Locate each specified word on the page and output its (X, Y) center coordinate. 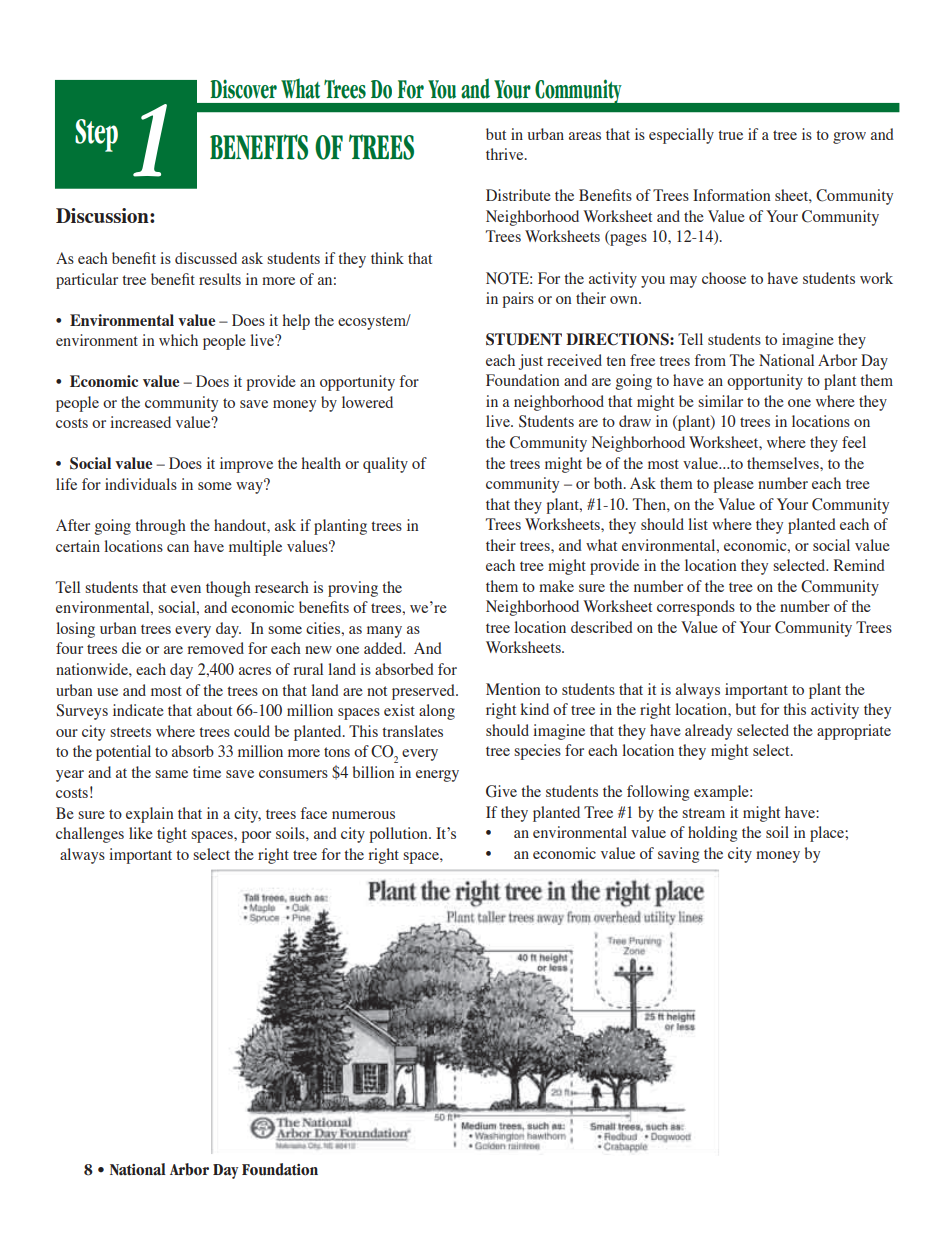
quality (385, 465)
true (730, 135)
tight (172, 835)
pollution (400, 835)
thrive (506, 154)
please (734, 485)
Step (96, 135)
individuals (141, 484)
